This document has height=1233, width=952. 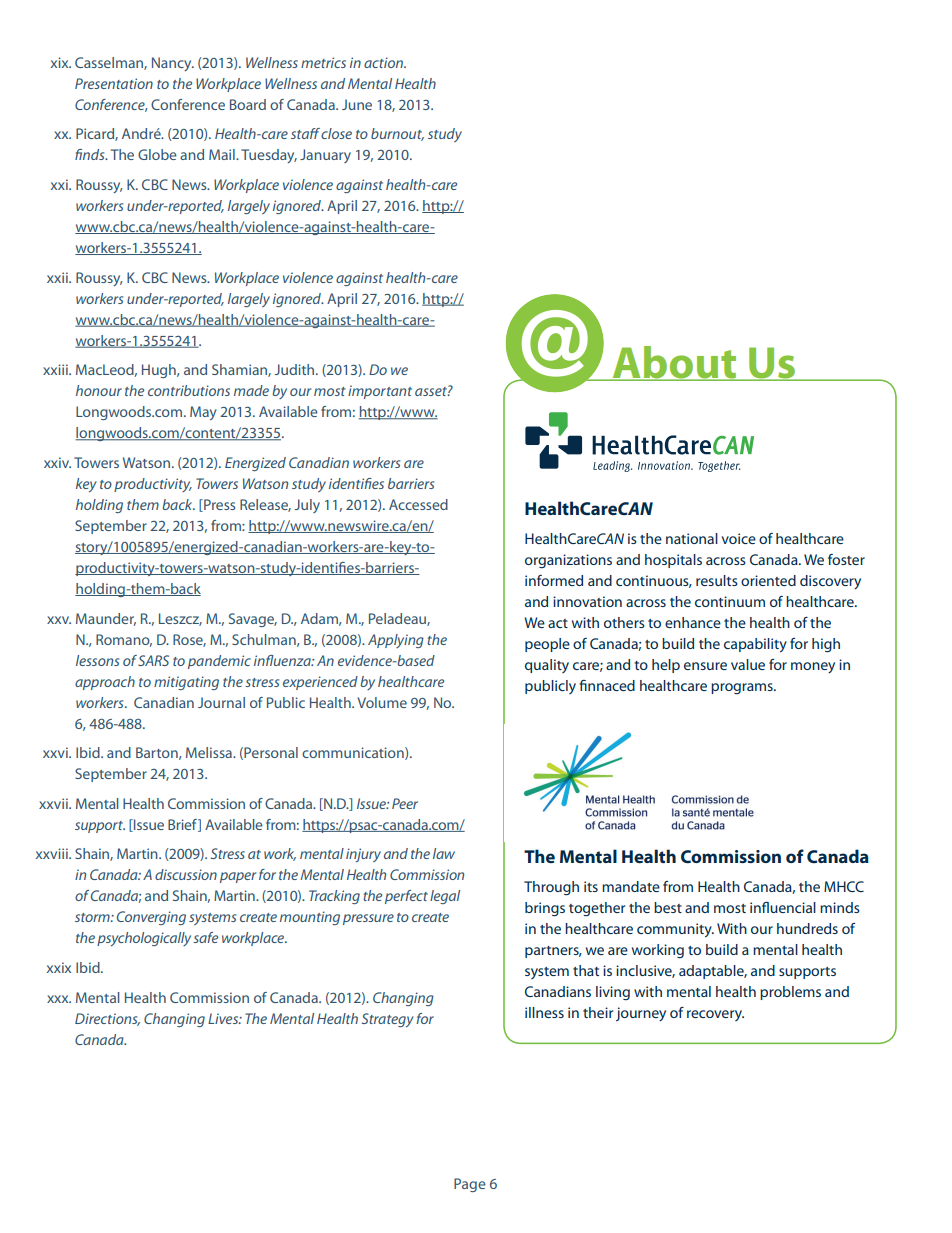 I want to click on Brief, so click(x=183, y=825).
